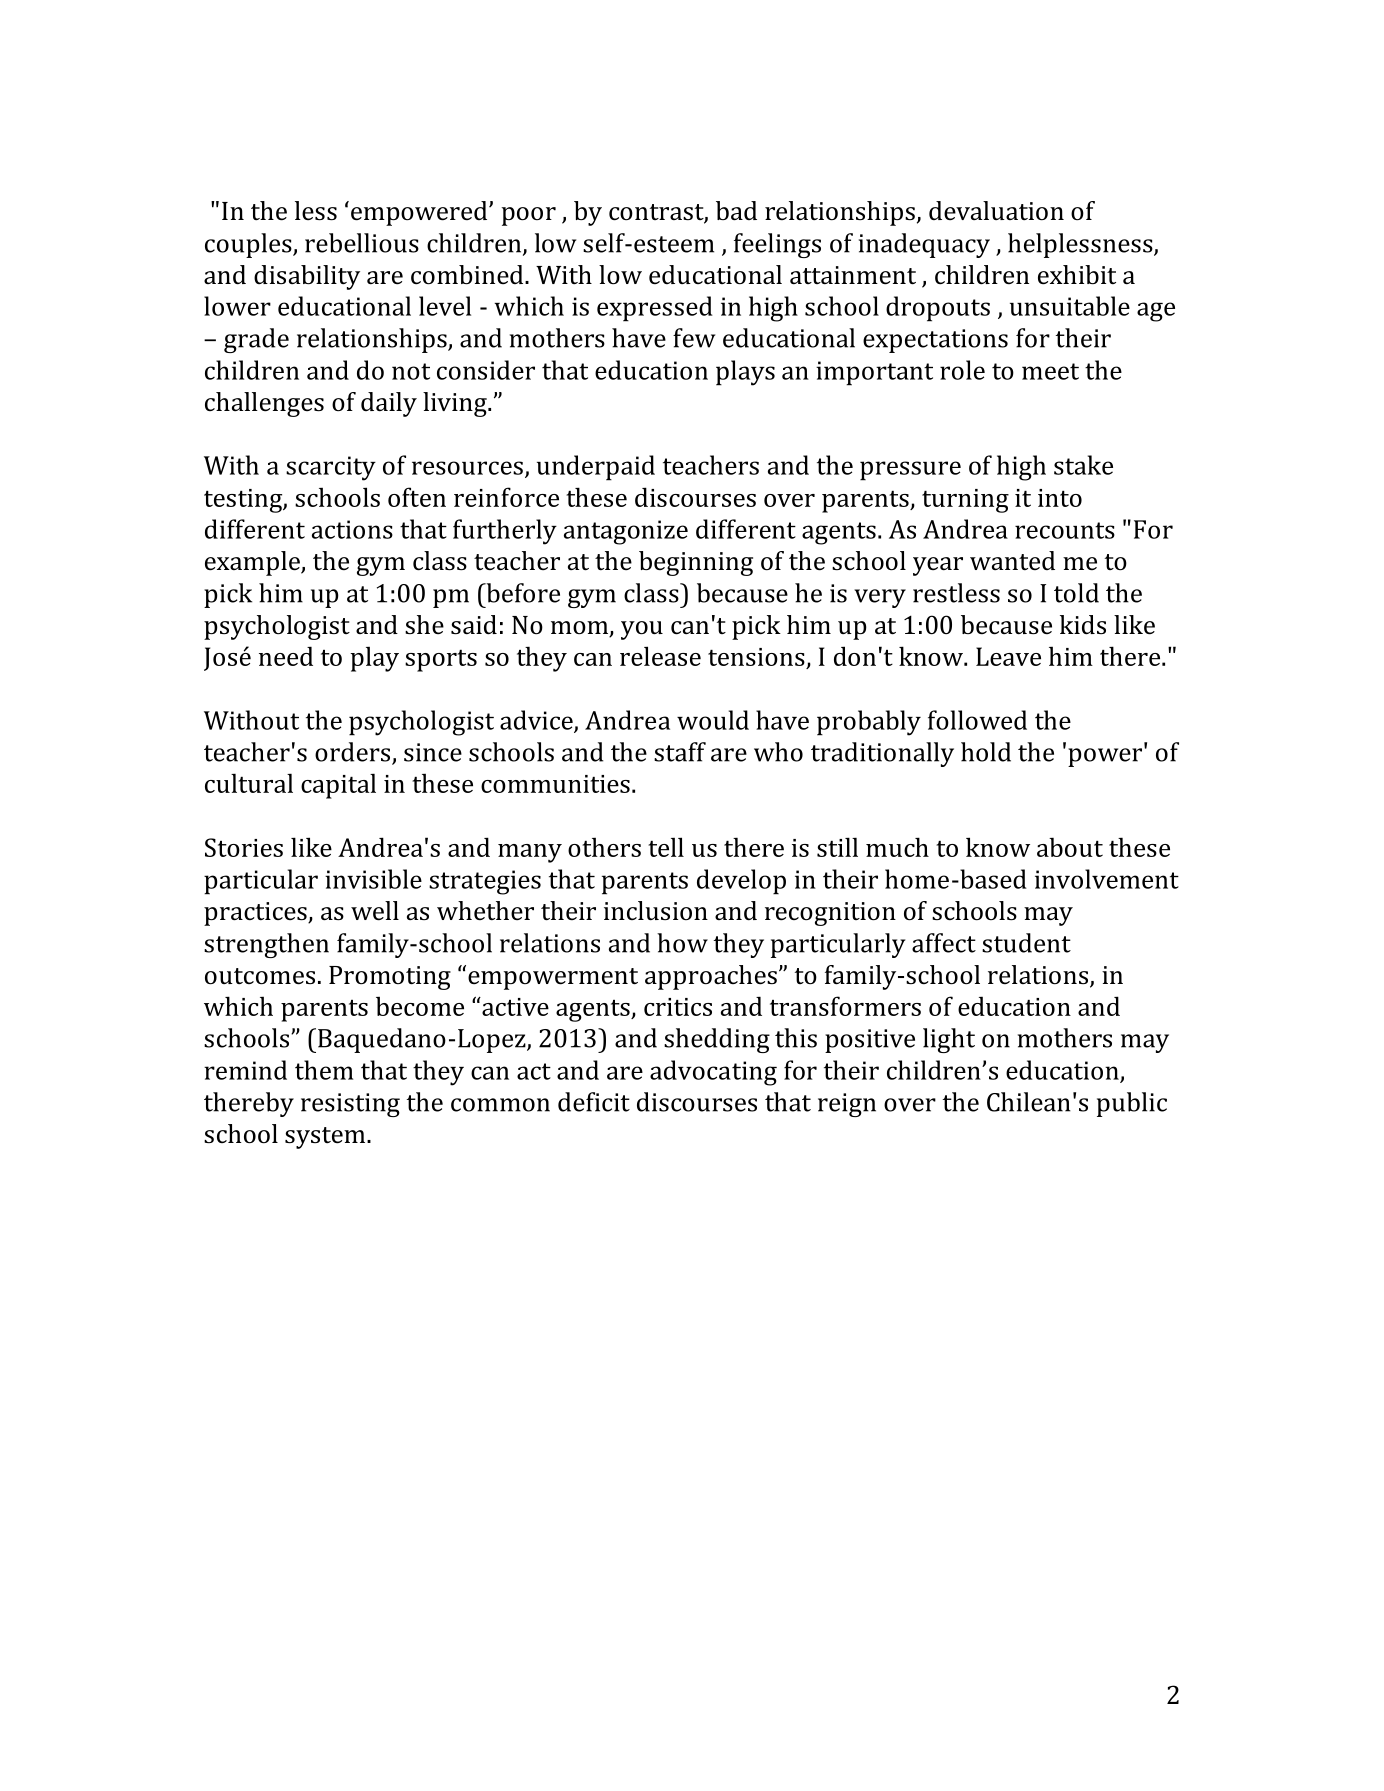 This page has width=1384, height=1791. I want to click on student, so click(1026, 943).
